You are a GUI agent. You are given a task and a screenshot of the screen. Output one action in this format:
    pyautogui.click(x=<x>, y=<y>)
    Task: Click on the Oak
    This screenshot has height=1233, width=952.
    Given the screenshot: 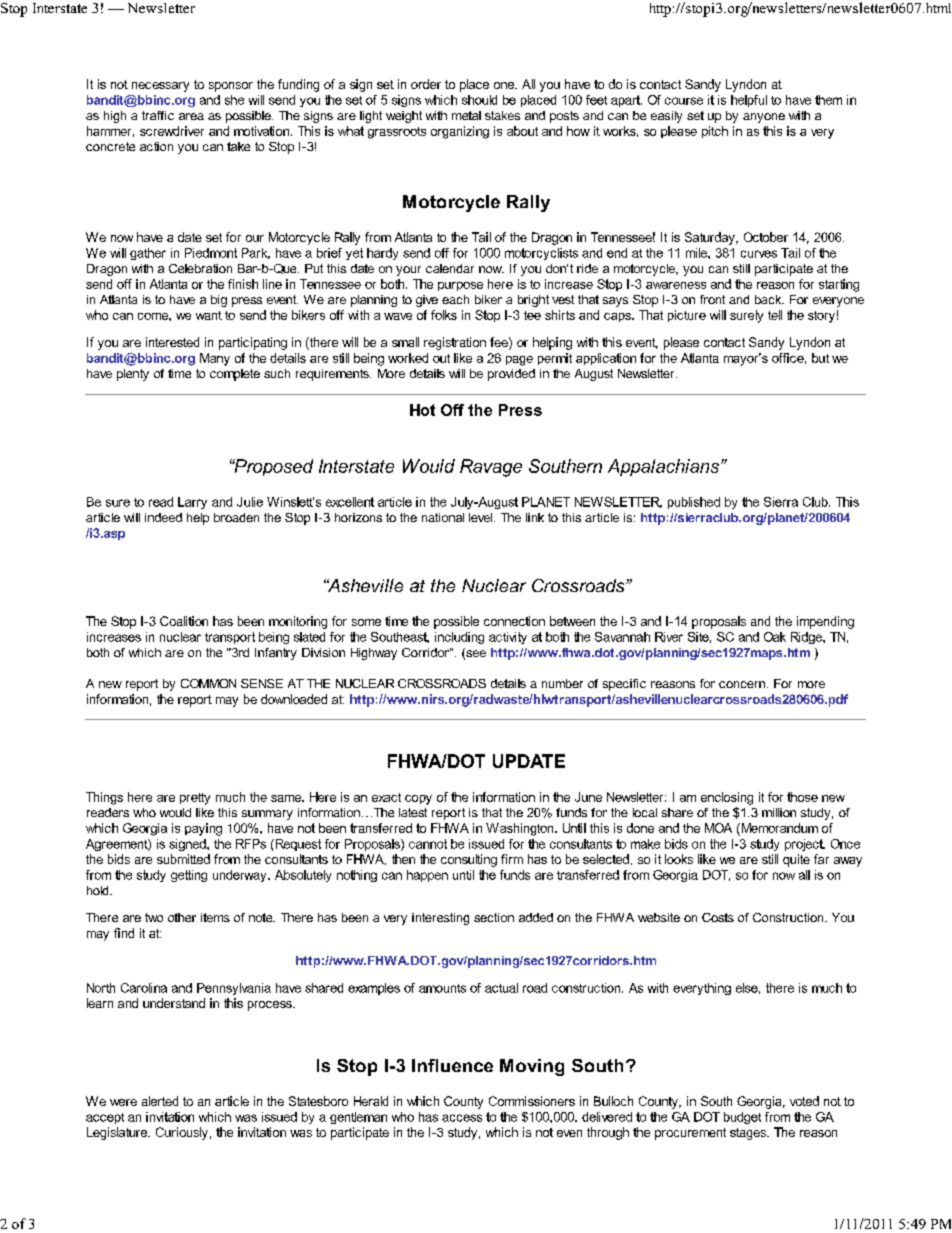 What is the action you would take?
    pyautogui.click(x=775, y=637)
